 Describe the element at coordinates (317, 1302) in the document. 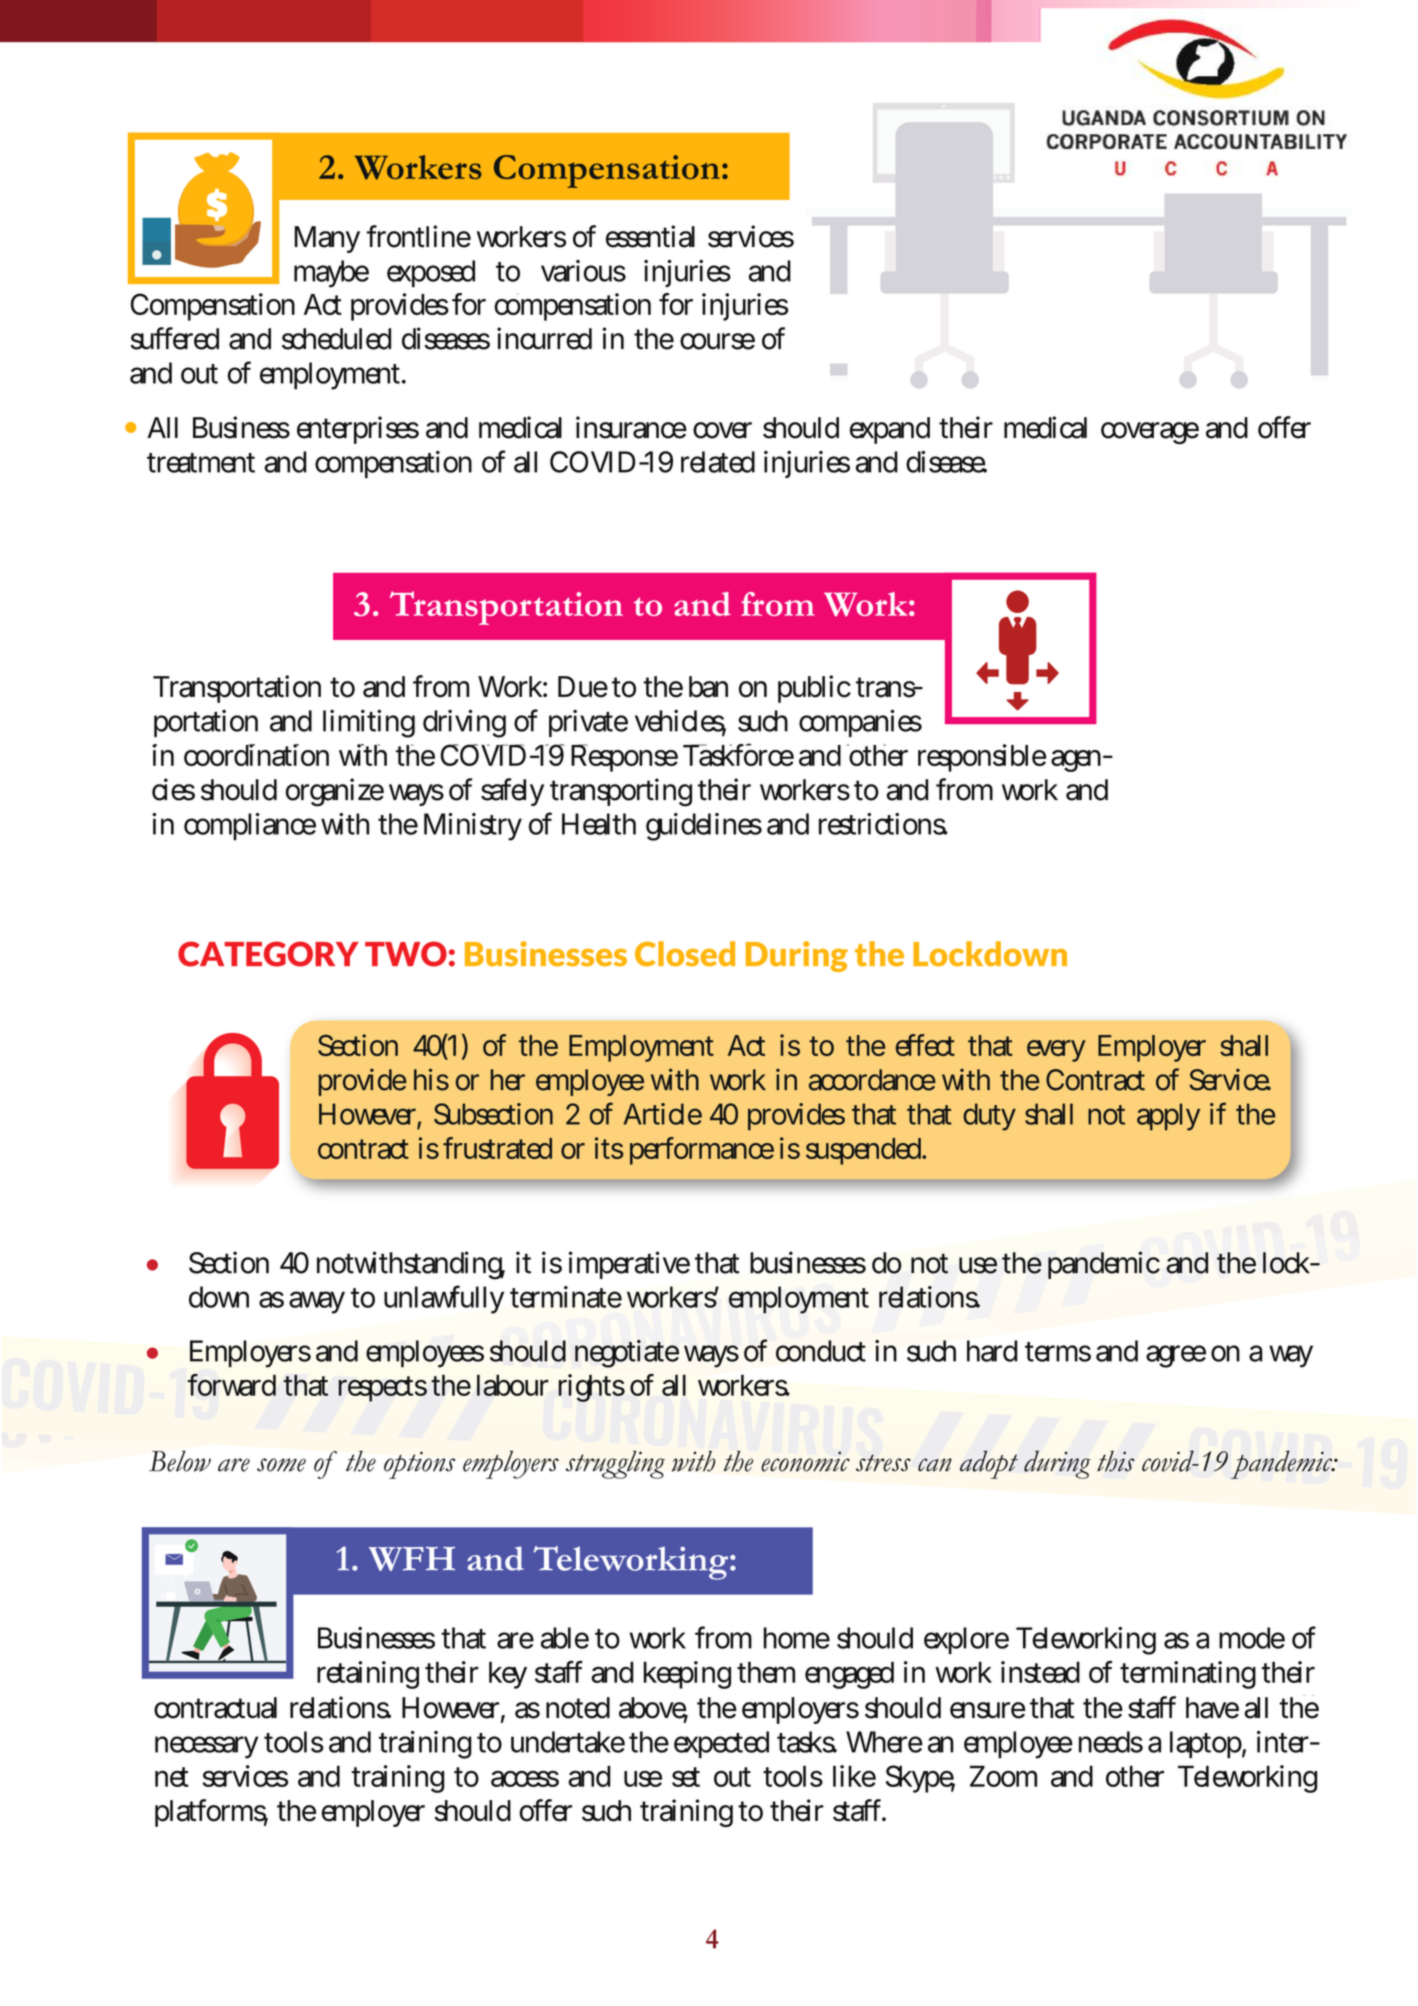

I see `away` at that location.
